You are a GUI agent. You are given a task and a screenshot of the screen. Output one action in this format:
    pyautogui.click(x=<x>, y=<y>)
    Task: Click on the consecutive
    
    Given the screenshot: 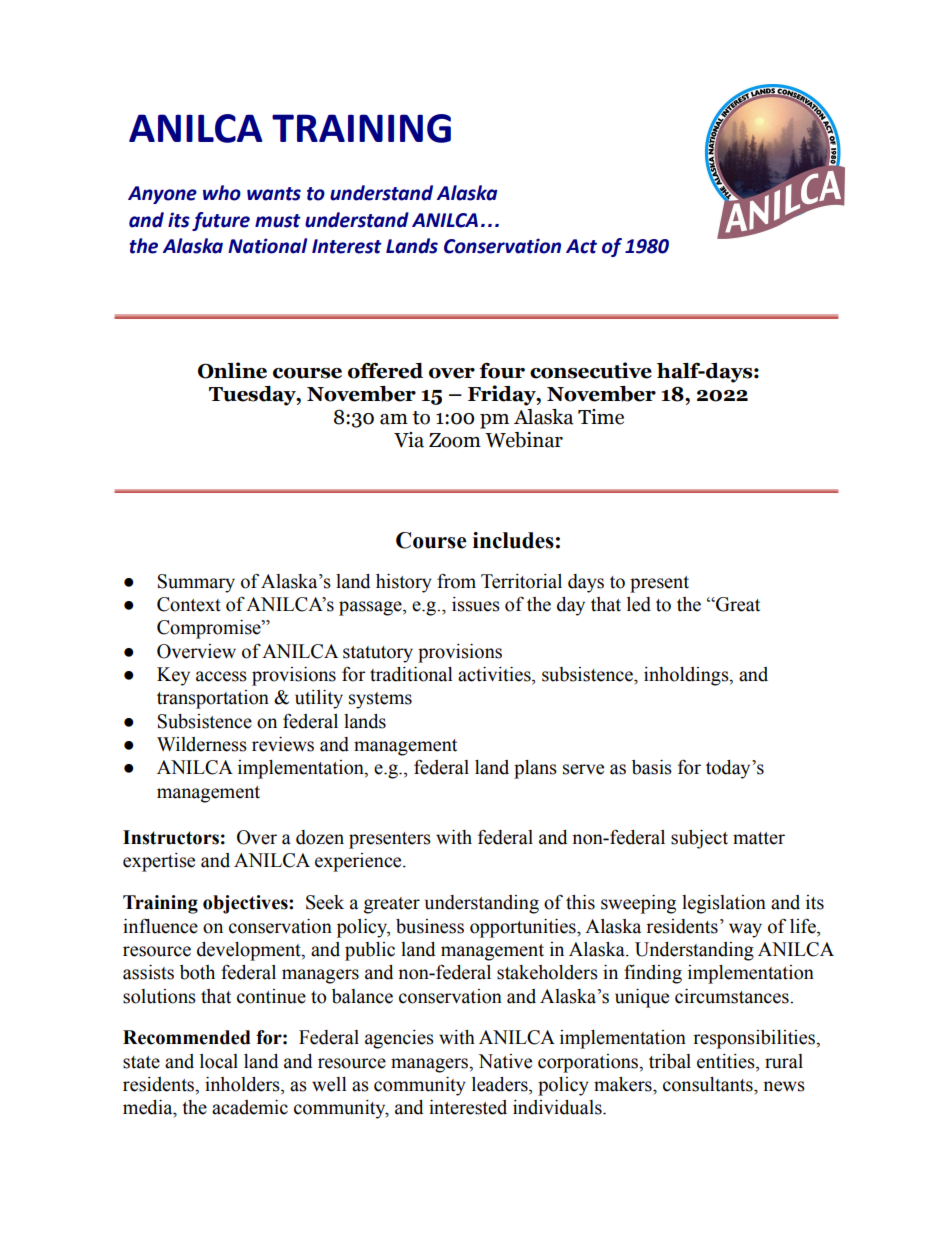 What is the action you would take?
    pyautogui.click(x=591, y=370)
